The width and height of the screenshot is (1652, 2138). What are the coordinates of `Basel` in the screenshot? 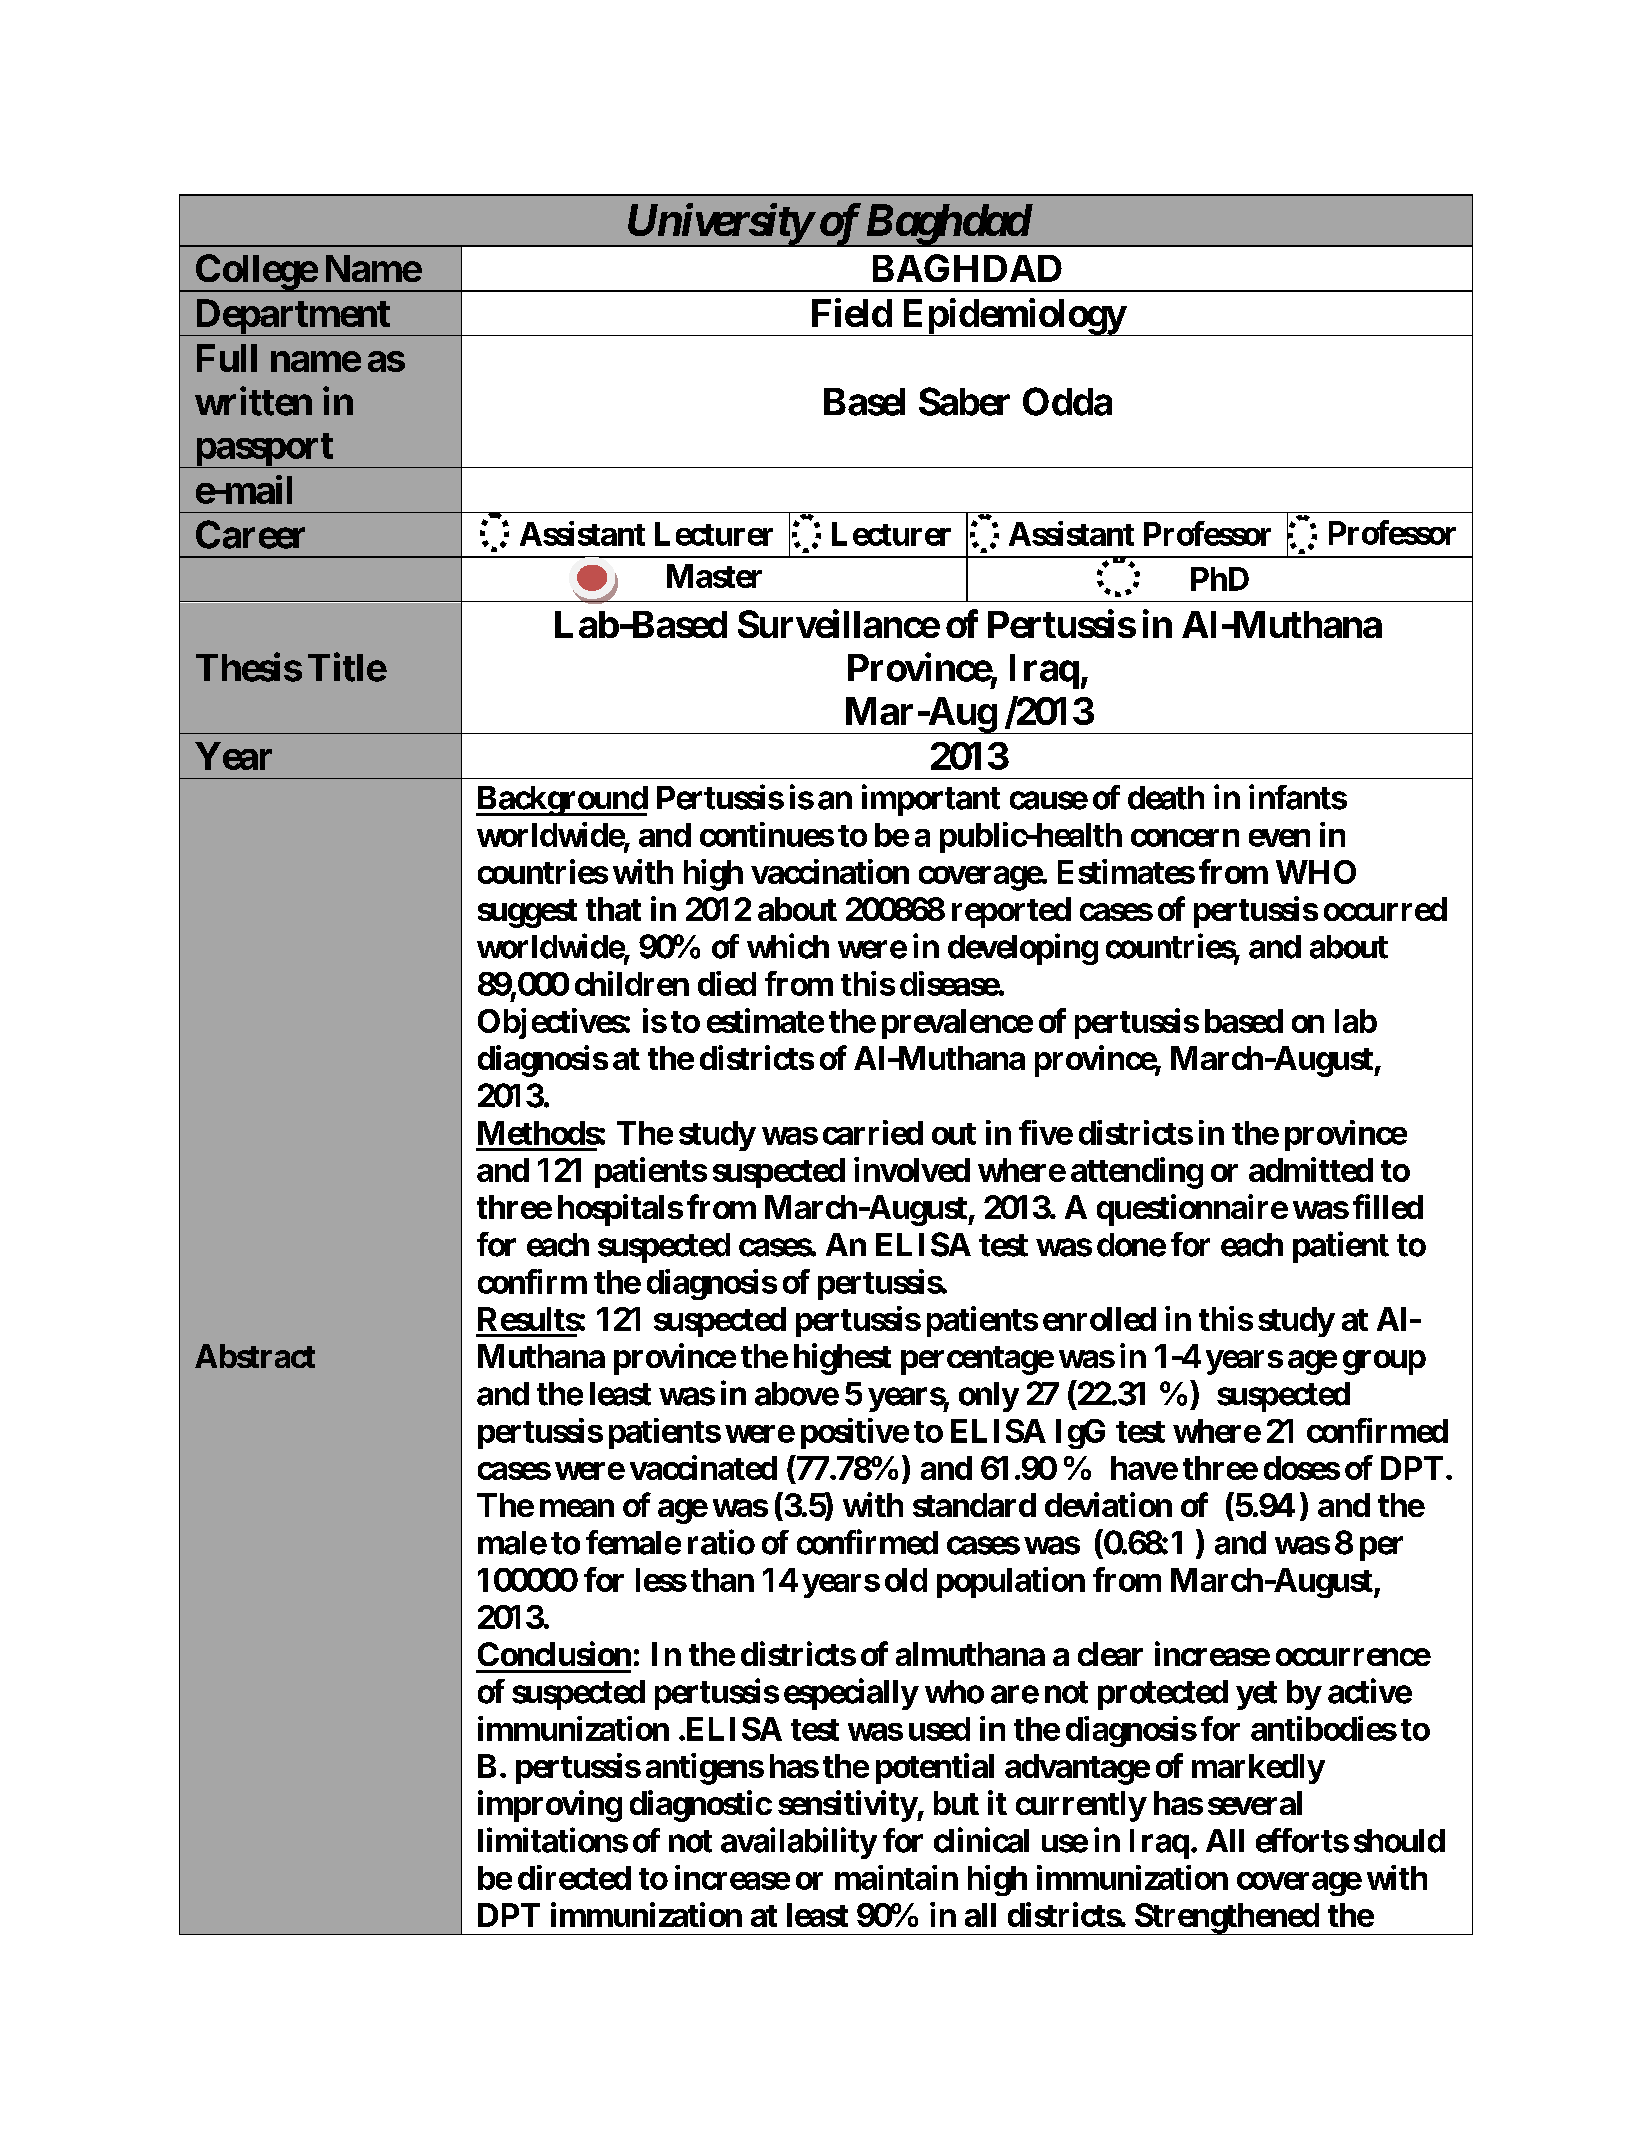 It's located at (864, 402).
